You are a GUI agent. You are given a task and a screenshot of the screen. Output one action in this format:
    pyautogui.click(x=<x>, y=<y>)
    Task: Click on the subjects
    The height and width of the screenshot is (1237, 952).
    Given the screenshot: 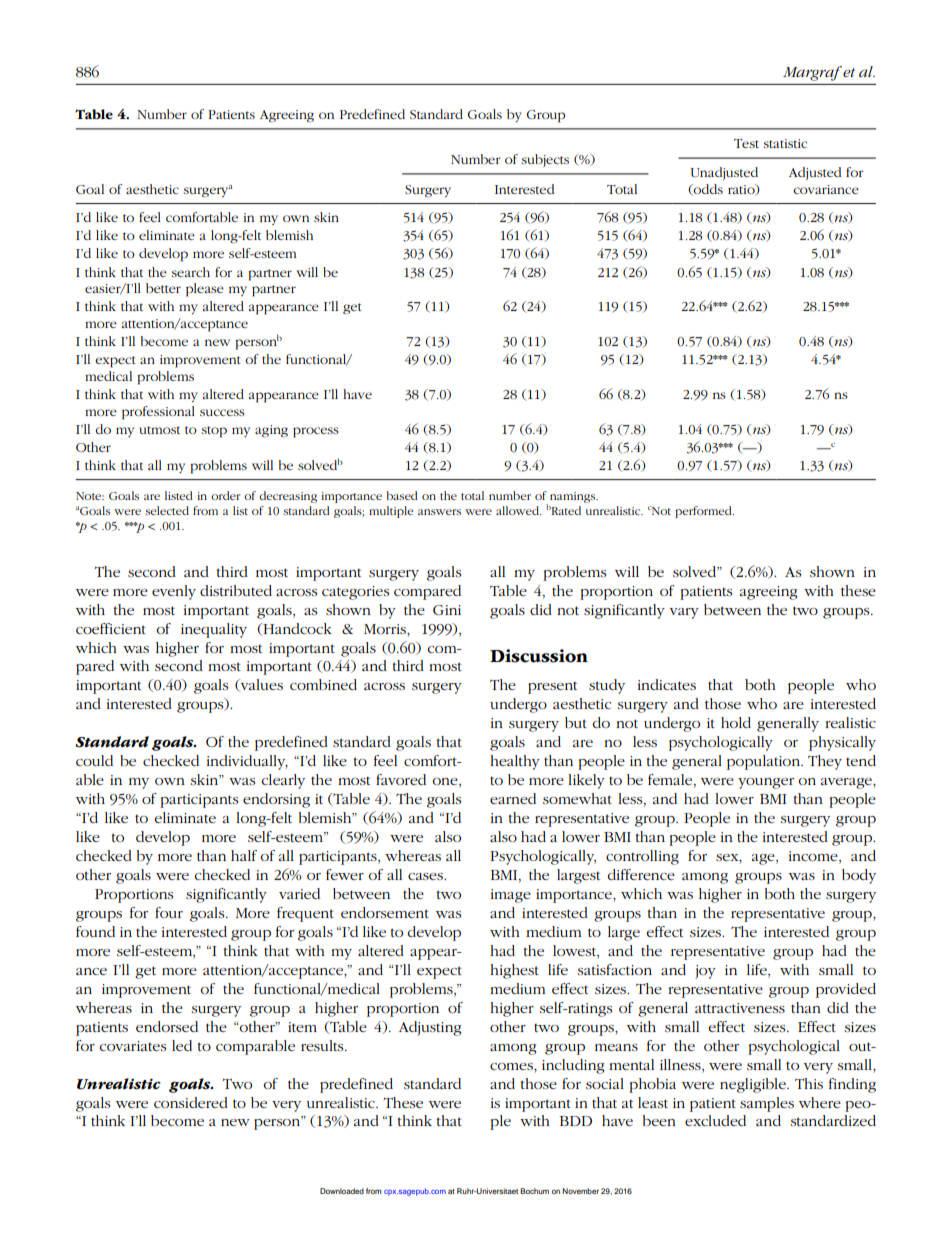 What is the action you would take?
    pyautogui.click(x=545, y=160)
